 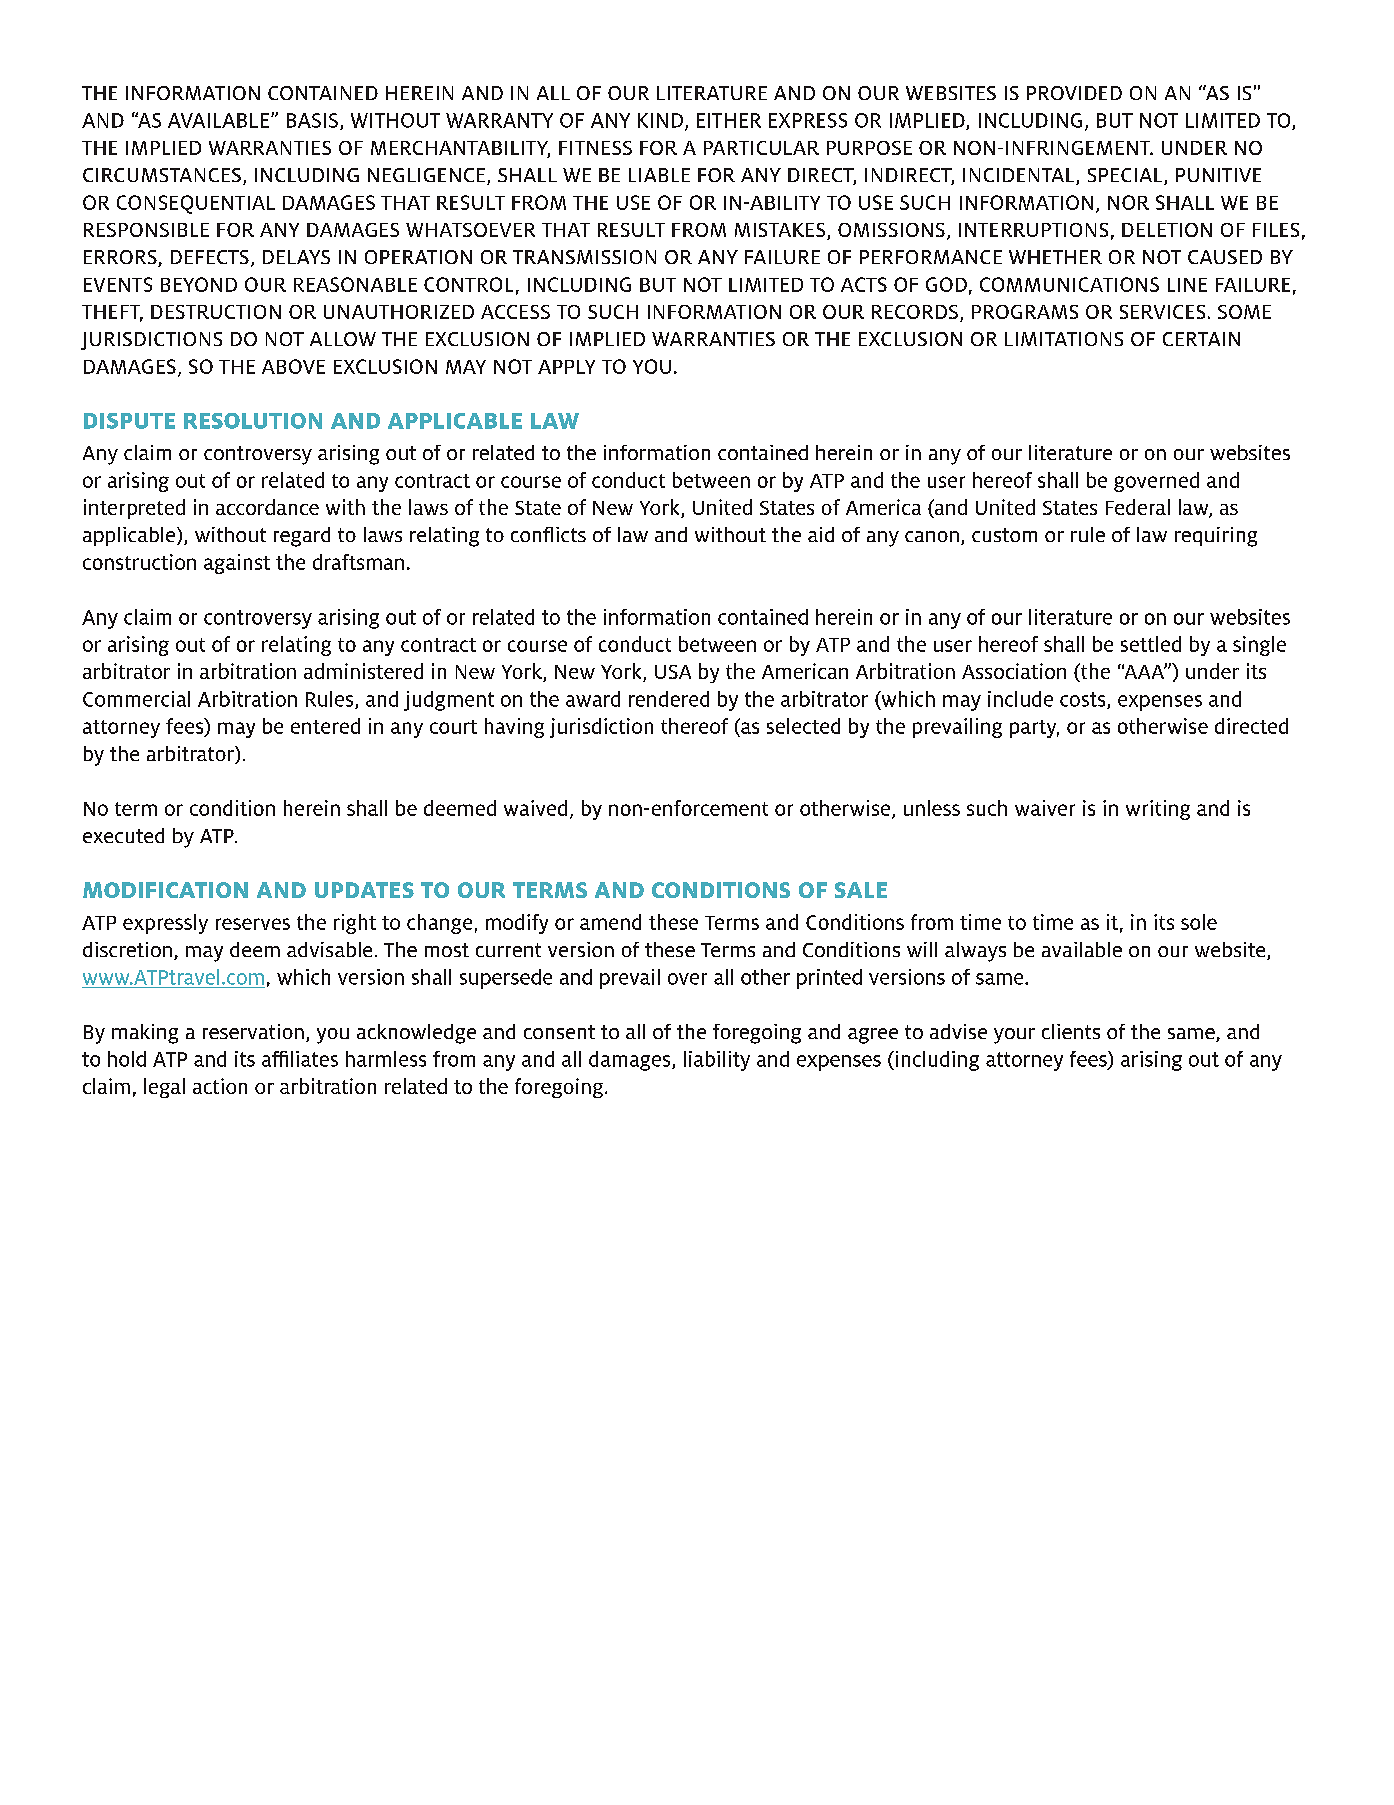 I want to click on affiliates, so click(x=300, y=1059).
